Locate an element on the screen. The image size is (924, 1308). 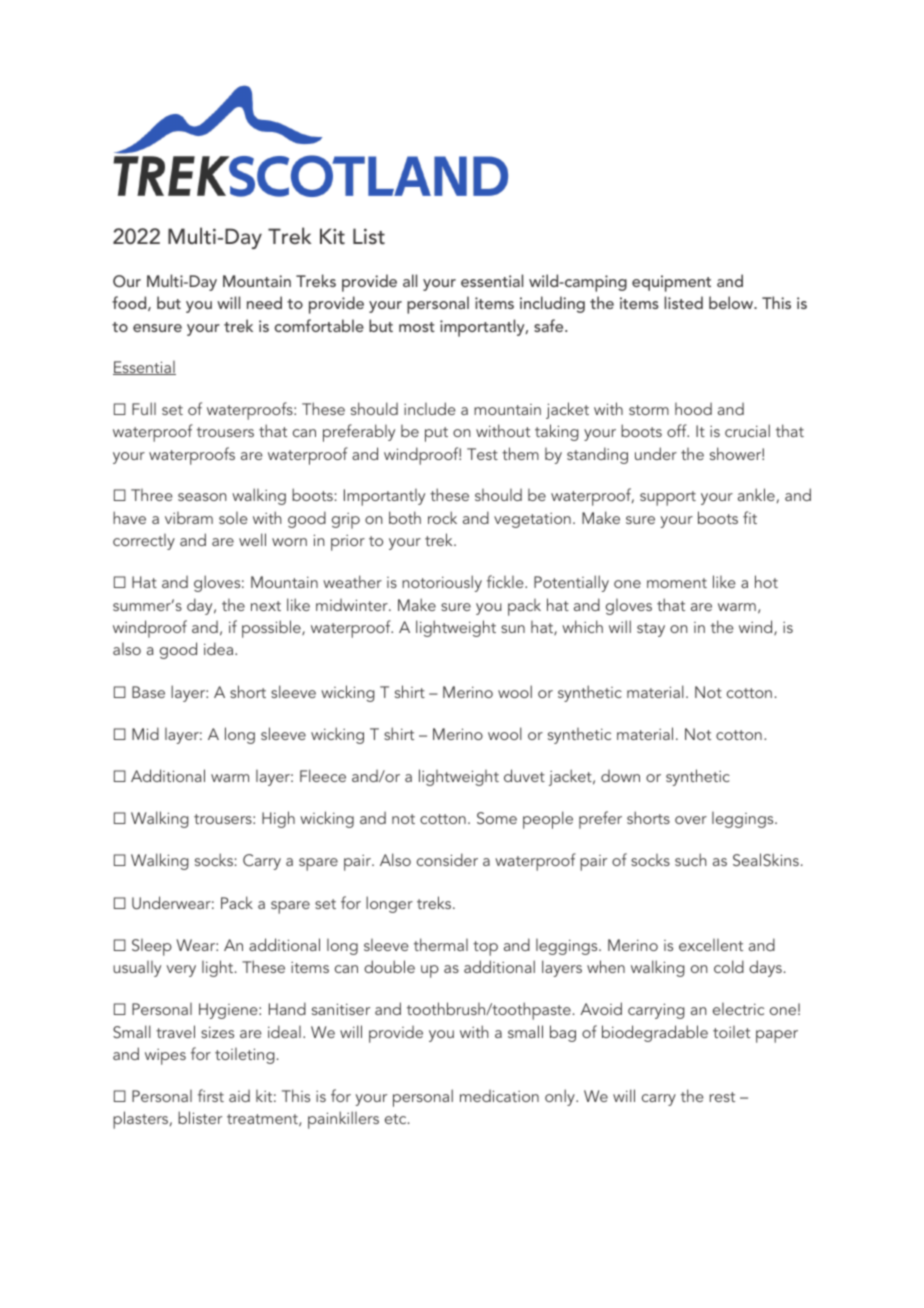
moment is located at coordinates (677, 583).
